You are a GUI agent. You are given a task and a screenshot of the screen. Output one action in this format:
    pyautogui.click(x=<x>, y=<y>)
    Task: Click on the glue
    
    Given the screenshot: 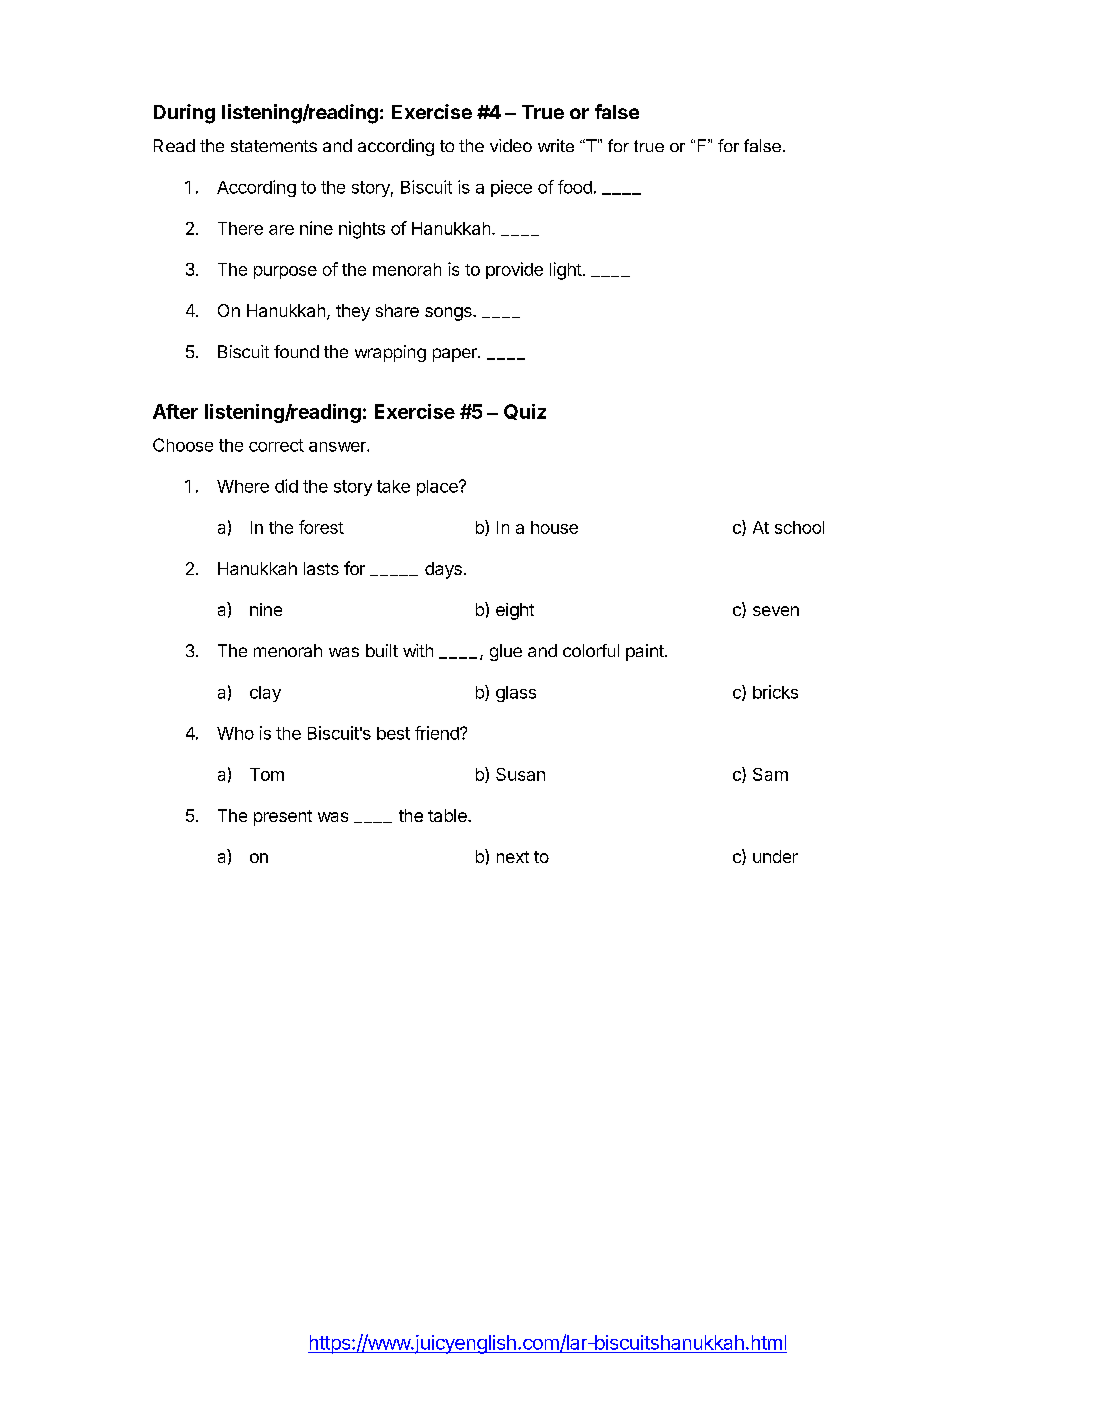 What is the action you would take?
    pyautogui.click(x=506, y=652)
